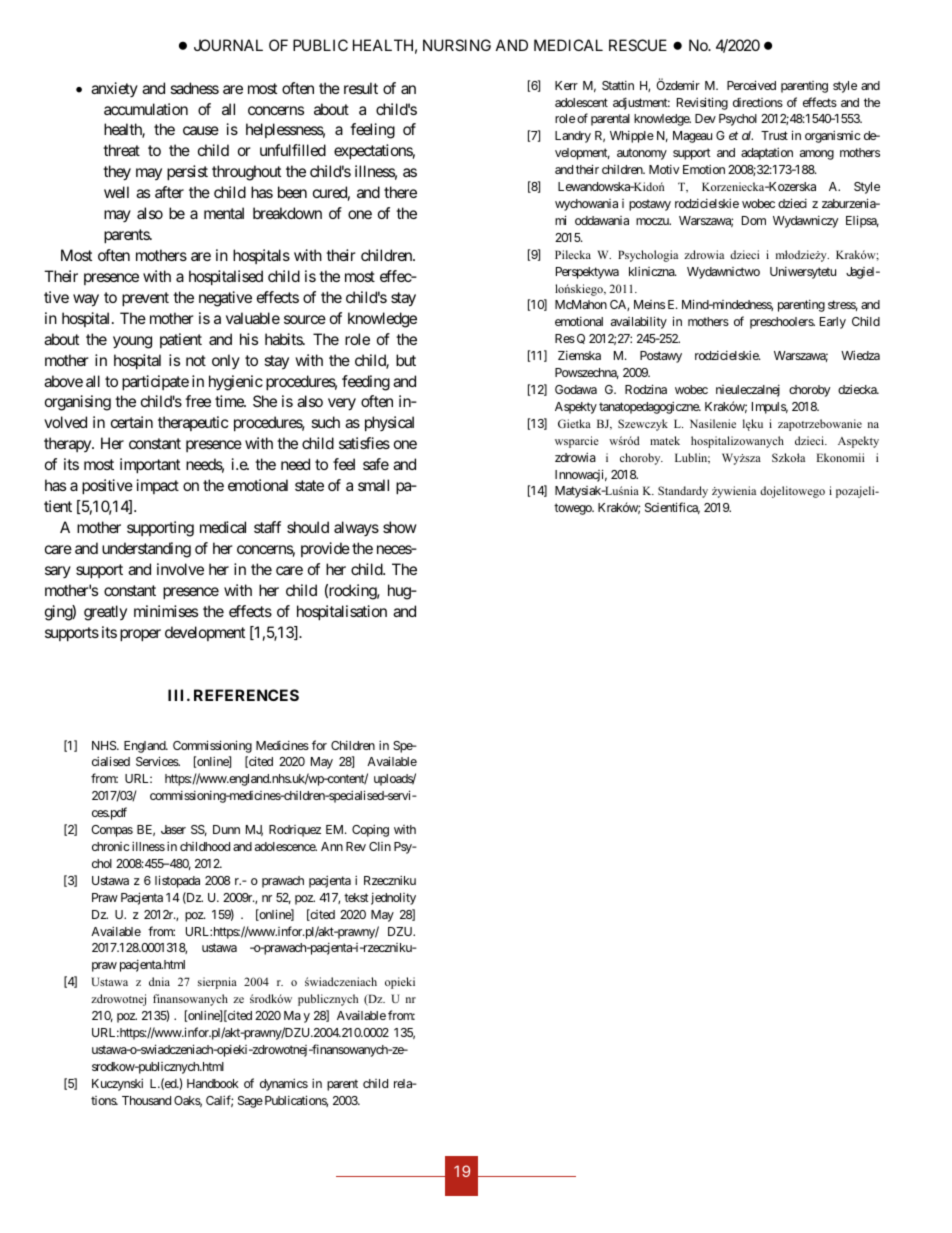 The width and height of the page is (952, 1233). Describe the element at coordinates (833, 323) in the page. I see `Early` at that location.
